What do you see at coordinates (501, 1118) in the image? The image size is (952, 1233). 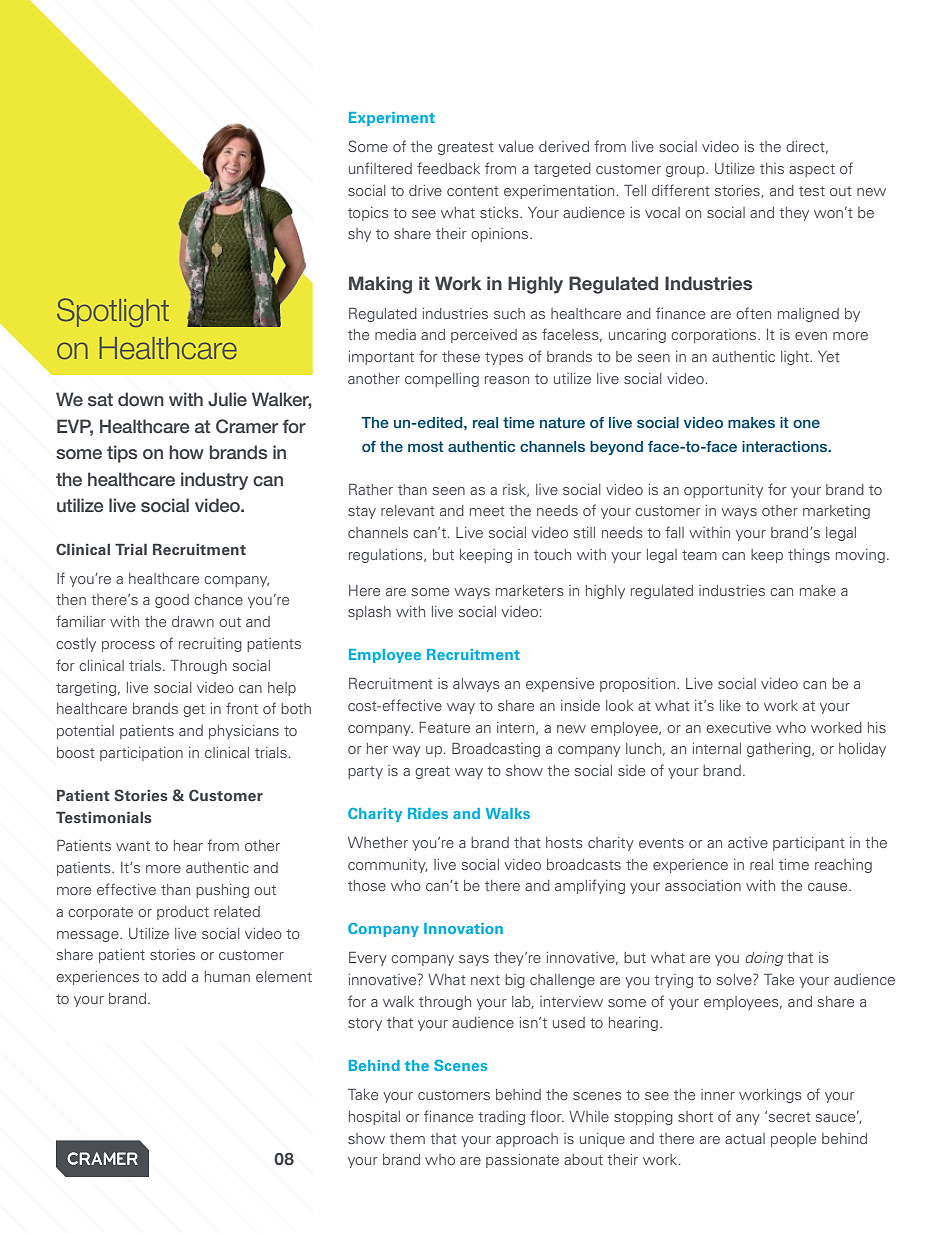 I see `trading` at bounding box center [501, 1118].
